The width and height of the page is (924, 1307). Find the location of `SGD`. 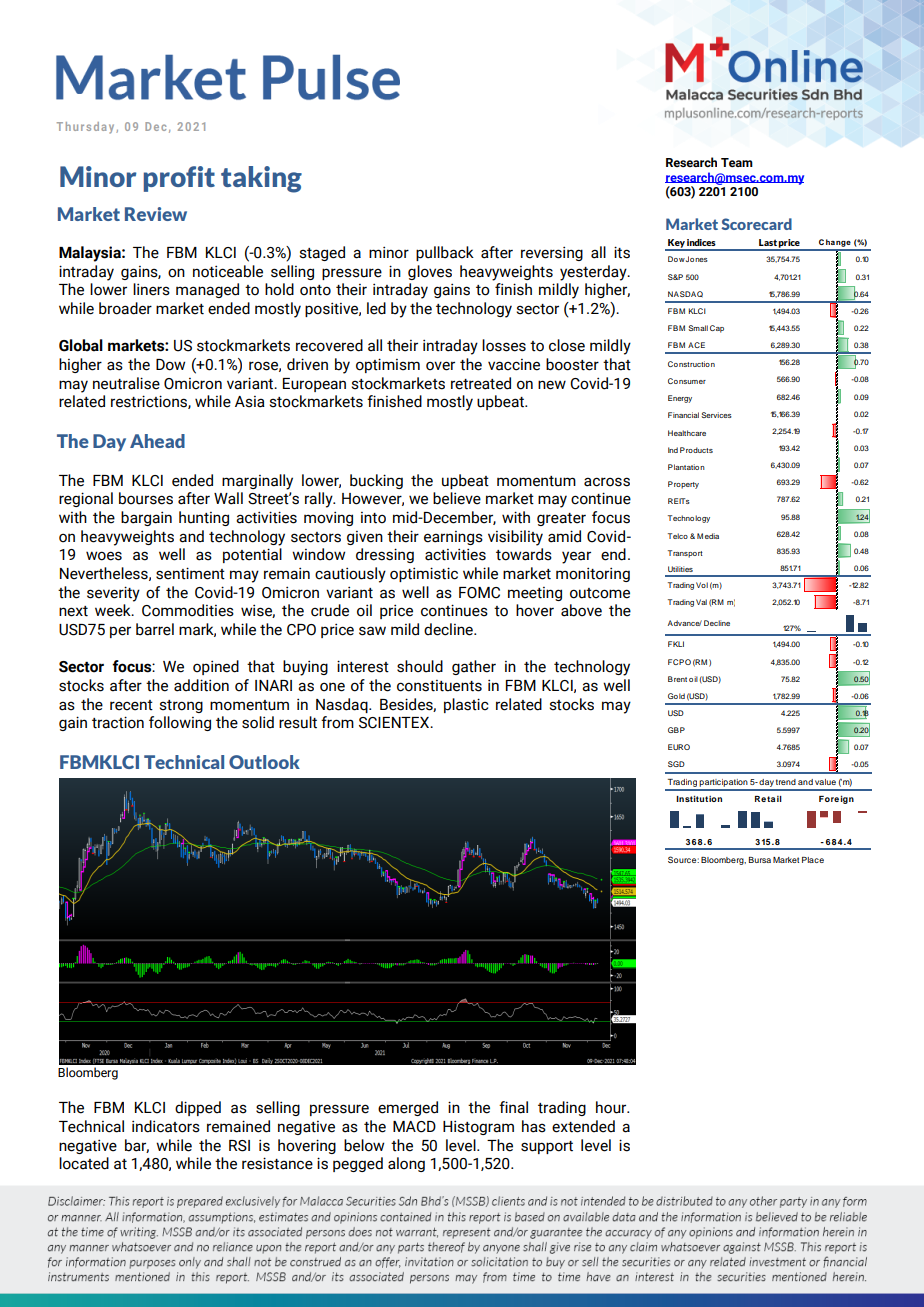

SGD is located at coordinates (676, 764).
